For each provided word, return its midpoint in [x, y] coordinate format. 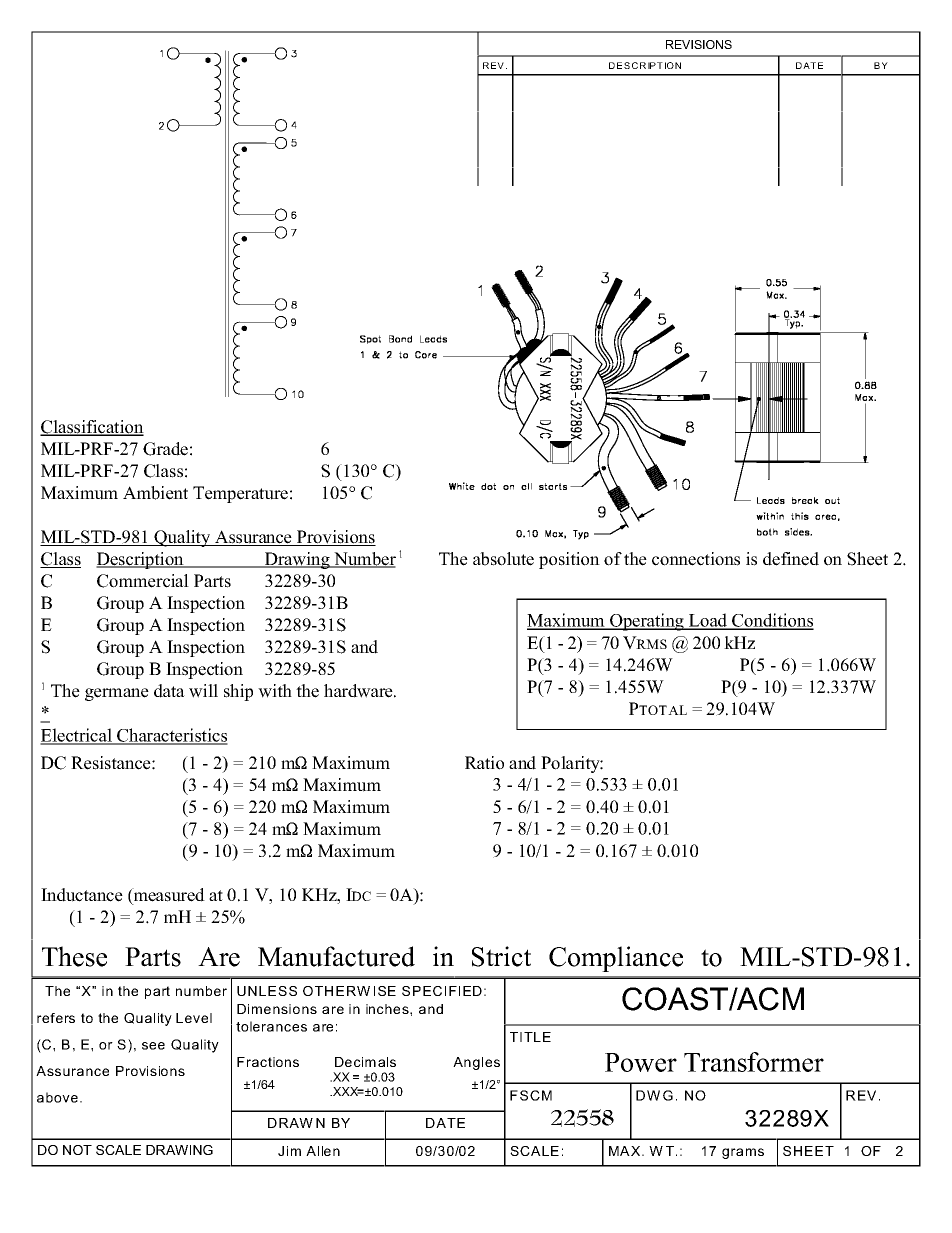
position [569, 560]
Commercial [143, 581]
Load [708, 621]
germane [117, 694]
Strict [501, 956]
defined [791, 559]
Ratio [484, 763]
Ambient [155, 493]
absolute [503, 559]
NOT [77, 1150]
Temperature [240, 494]
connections [696, 559]
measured [168, 895]
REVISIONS [699, 44]
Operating [647, 622]
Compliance [616, 959]
